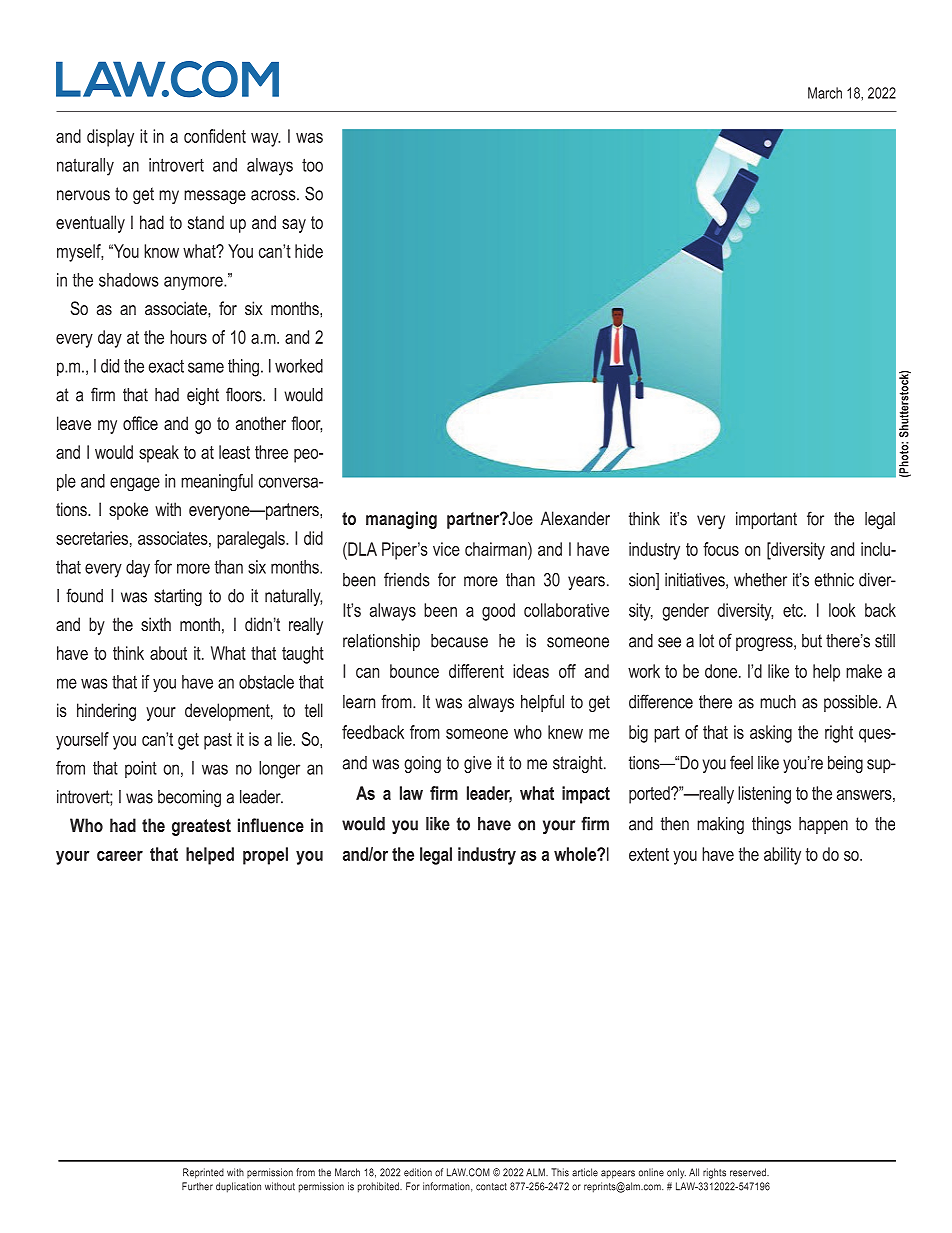 This screenshot has height=1233, width=952. Describe the element at coordinates (215, 197) in the screenshot. I see `message` at that location.
